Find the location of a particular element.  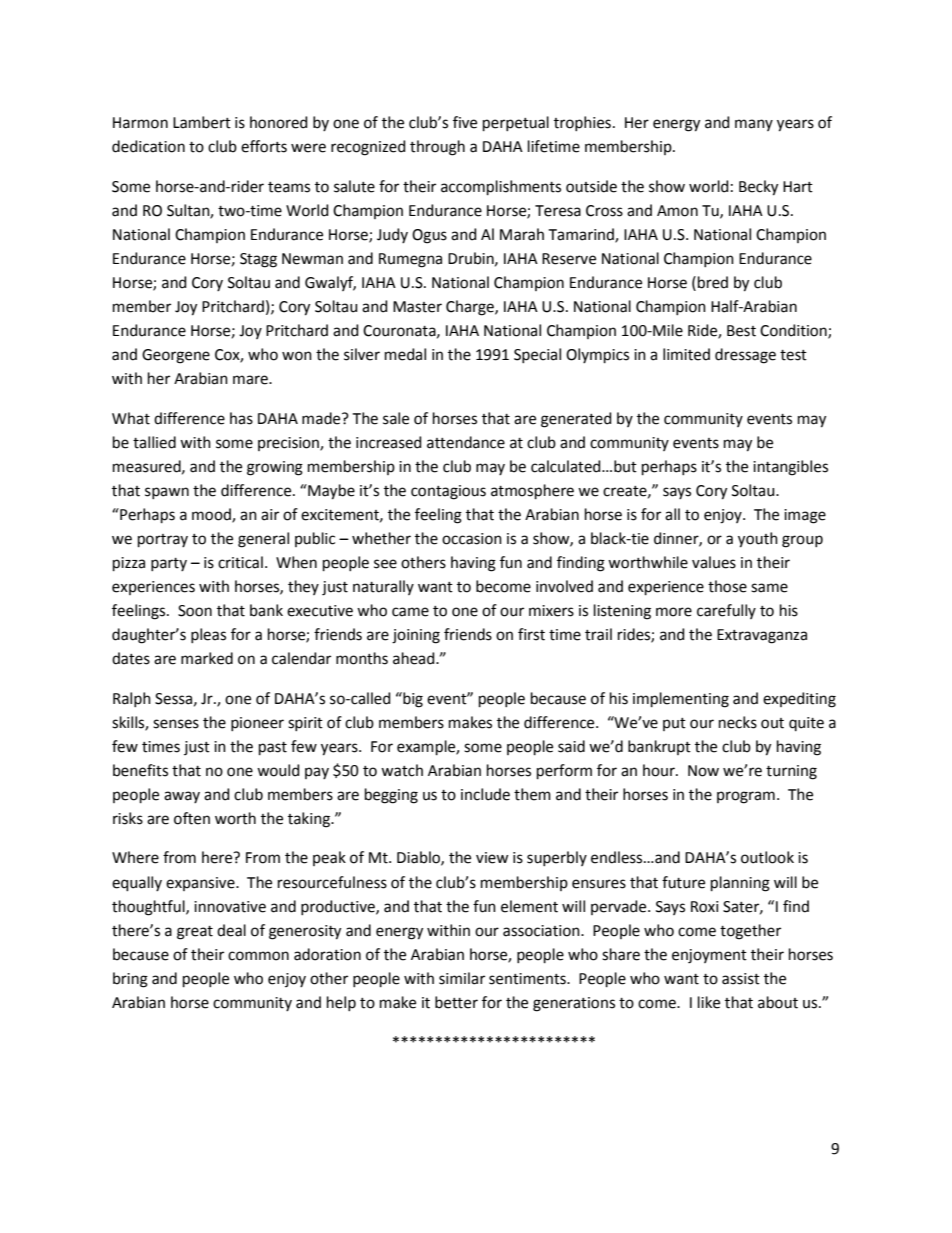

critical is located at coordinates (240, 562).
